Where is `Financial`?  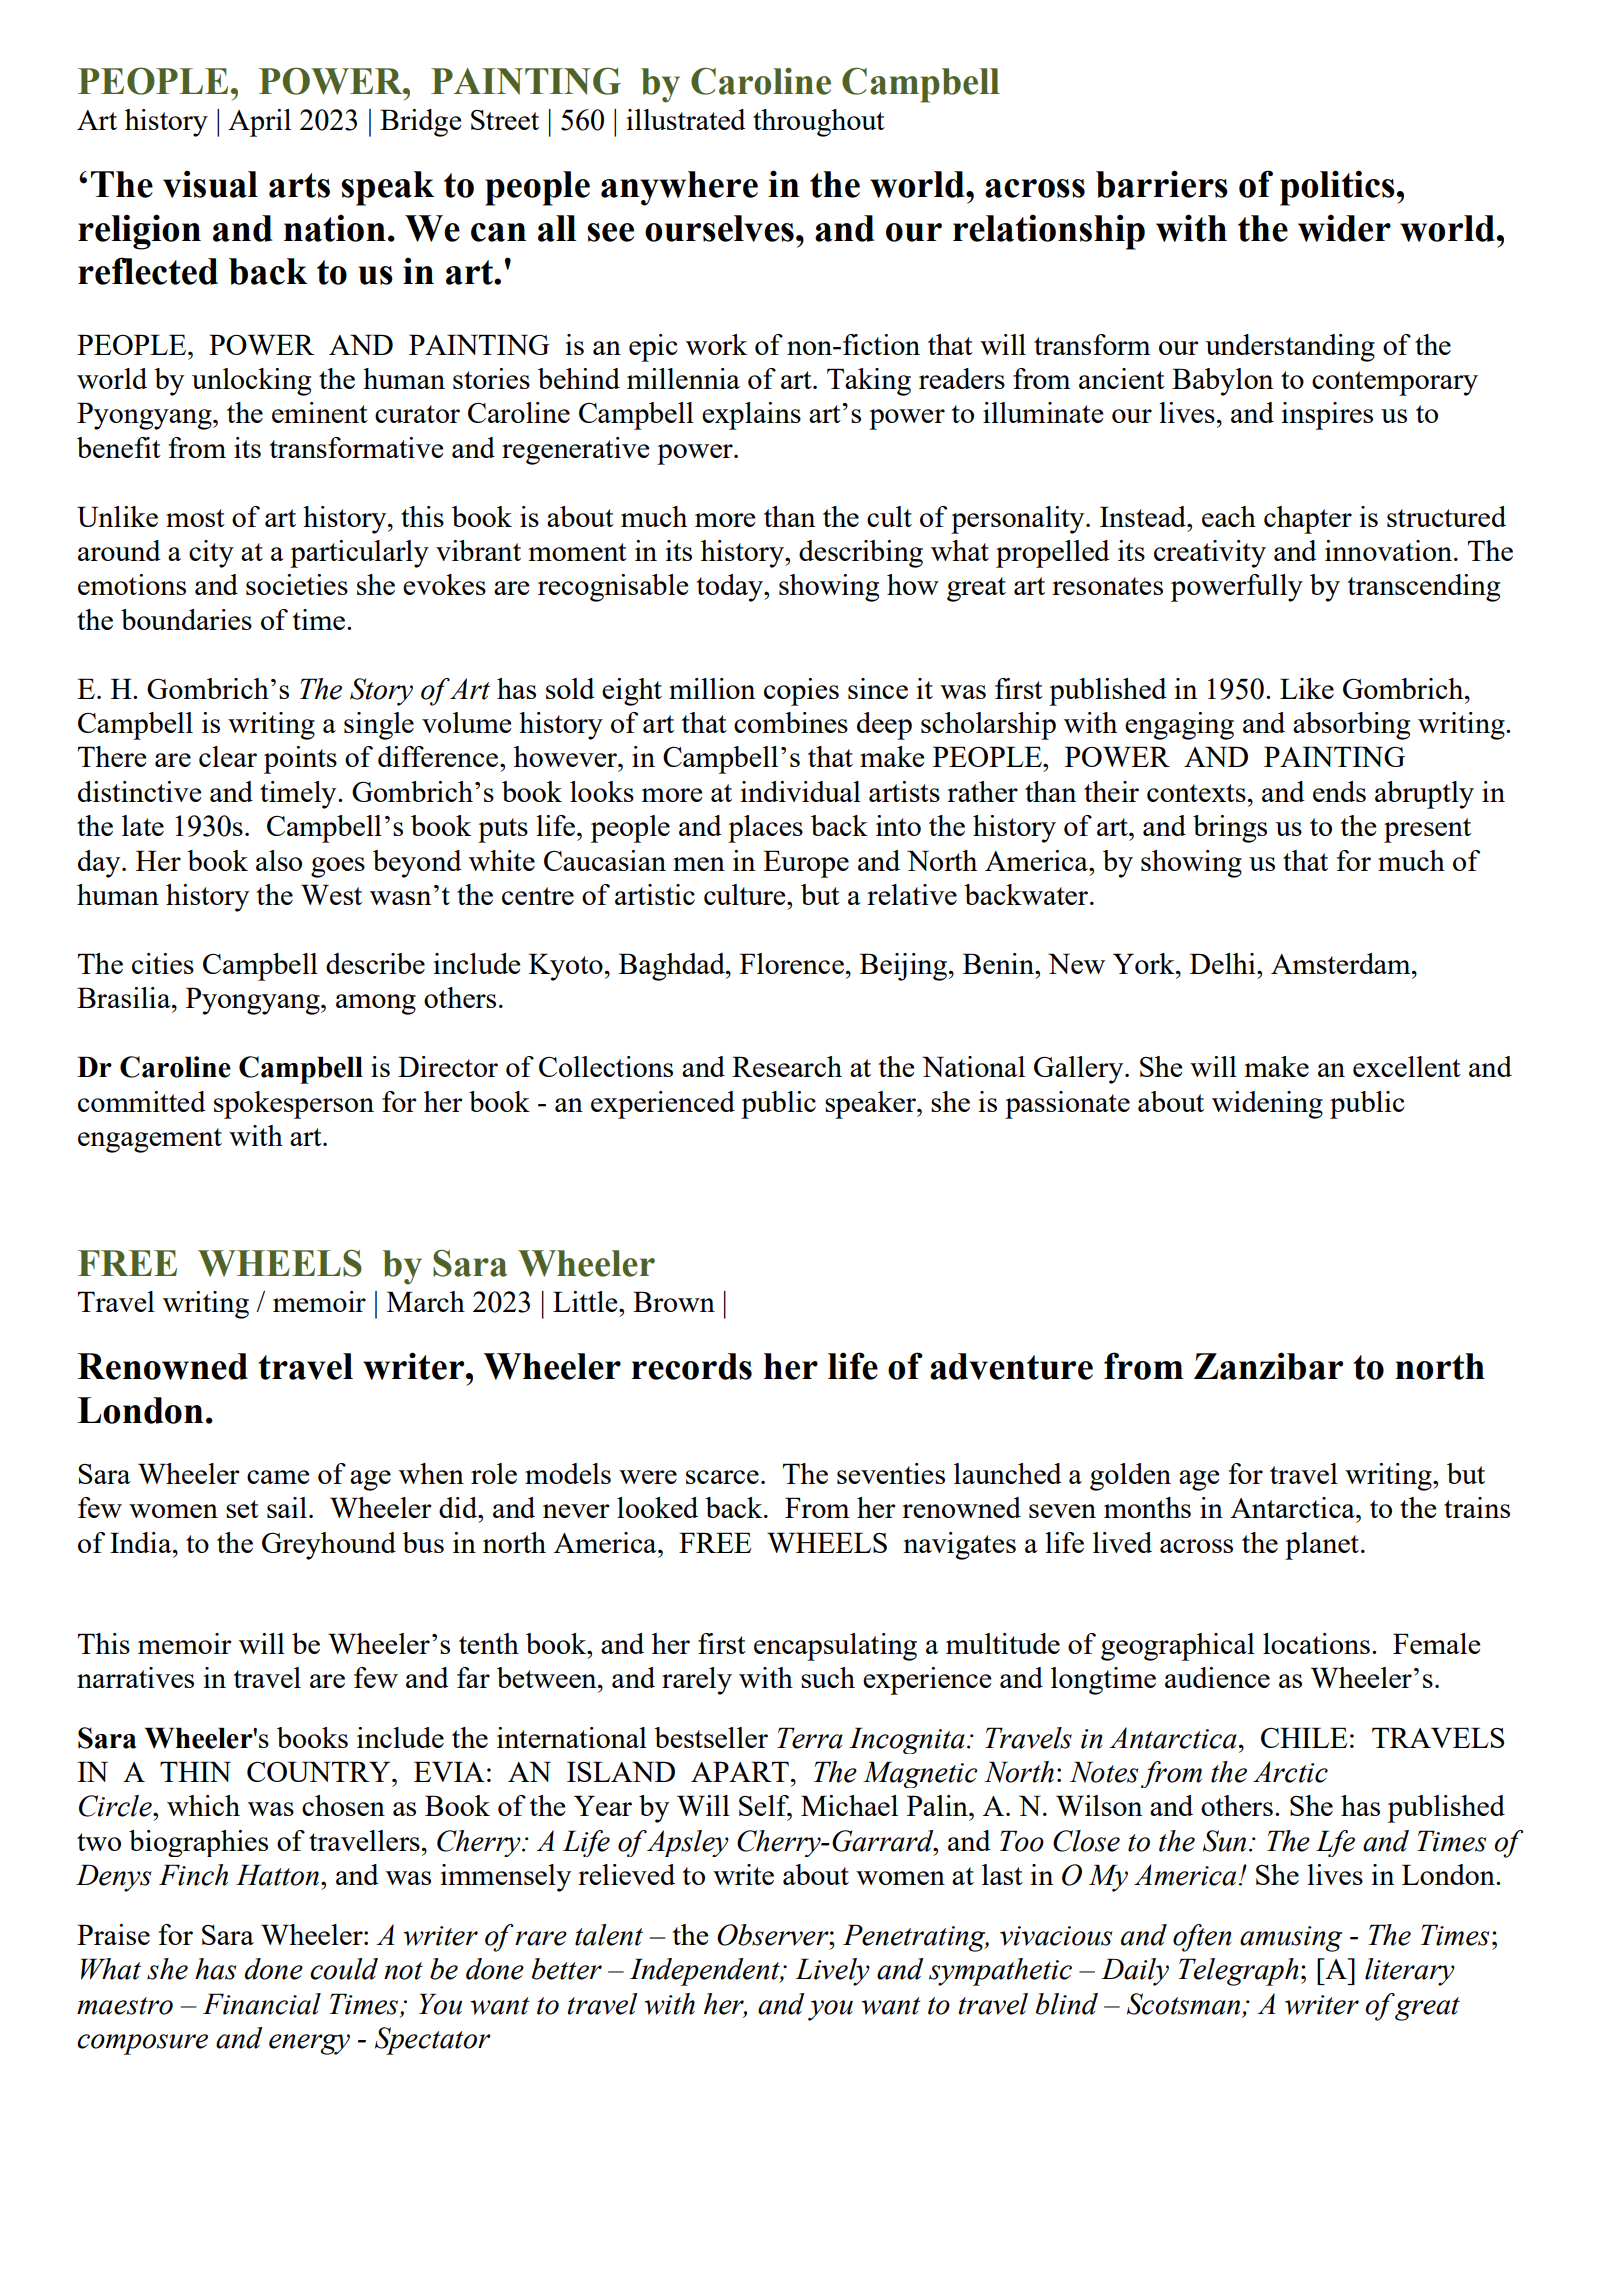 Financial is located at coordinates (262, 2004).
